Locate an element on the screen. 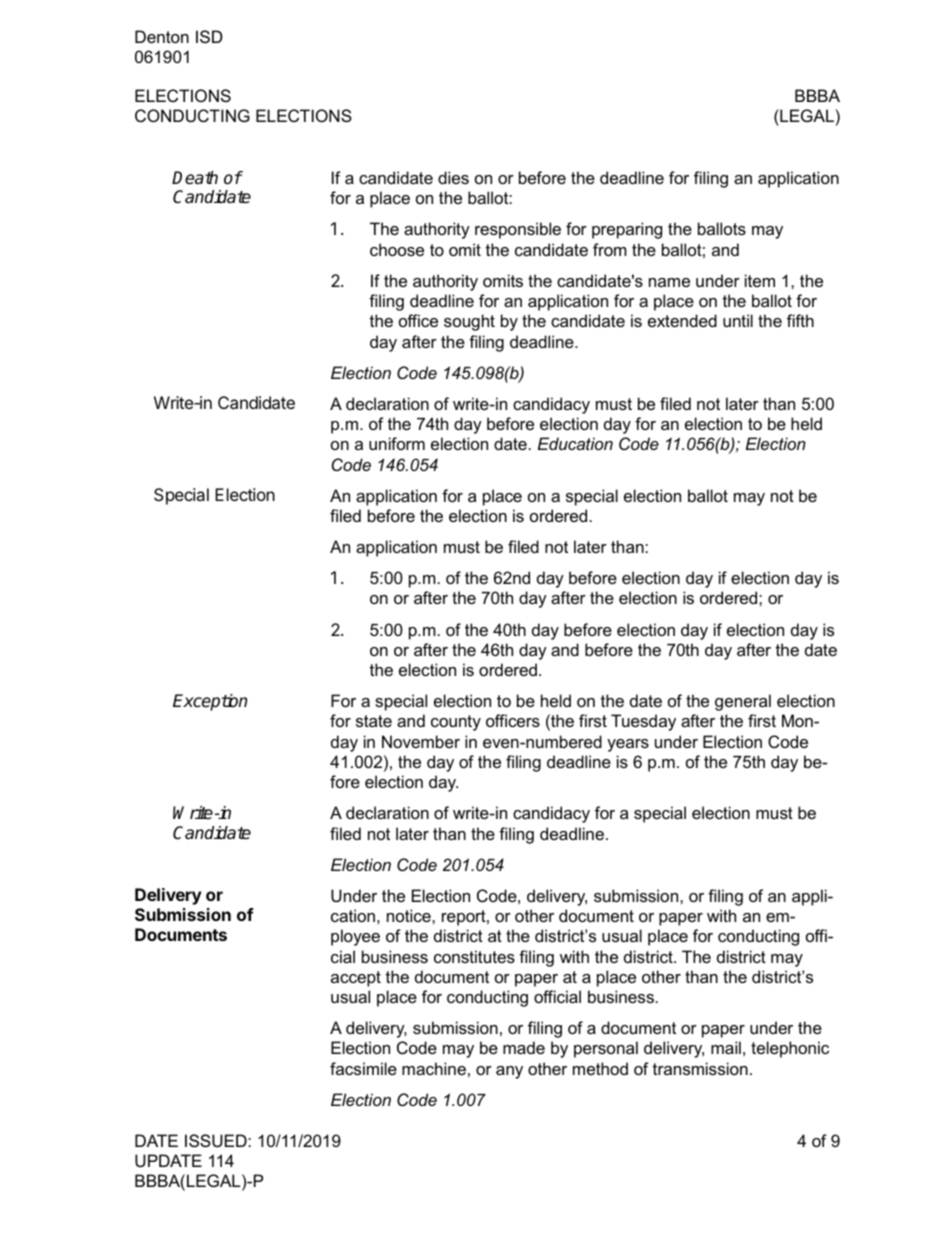  Exception is located at coordinates (210, 702).
